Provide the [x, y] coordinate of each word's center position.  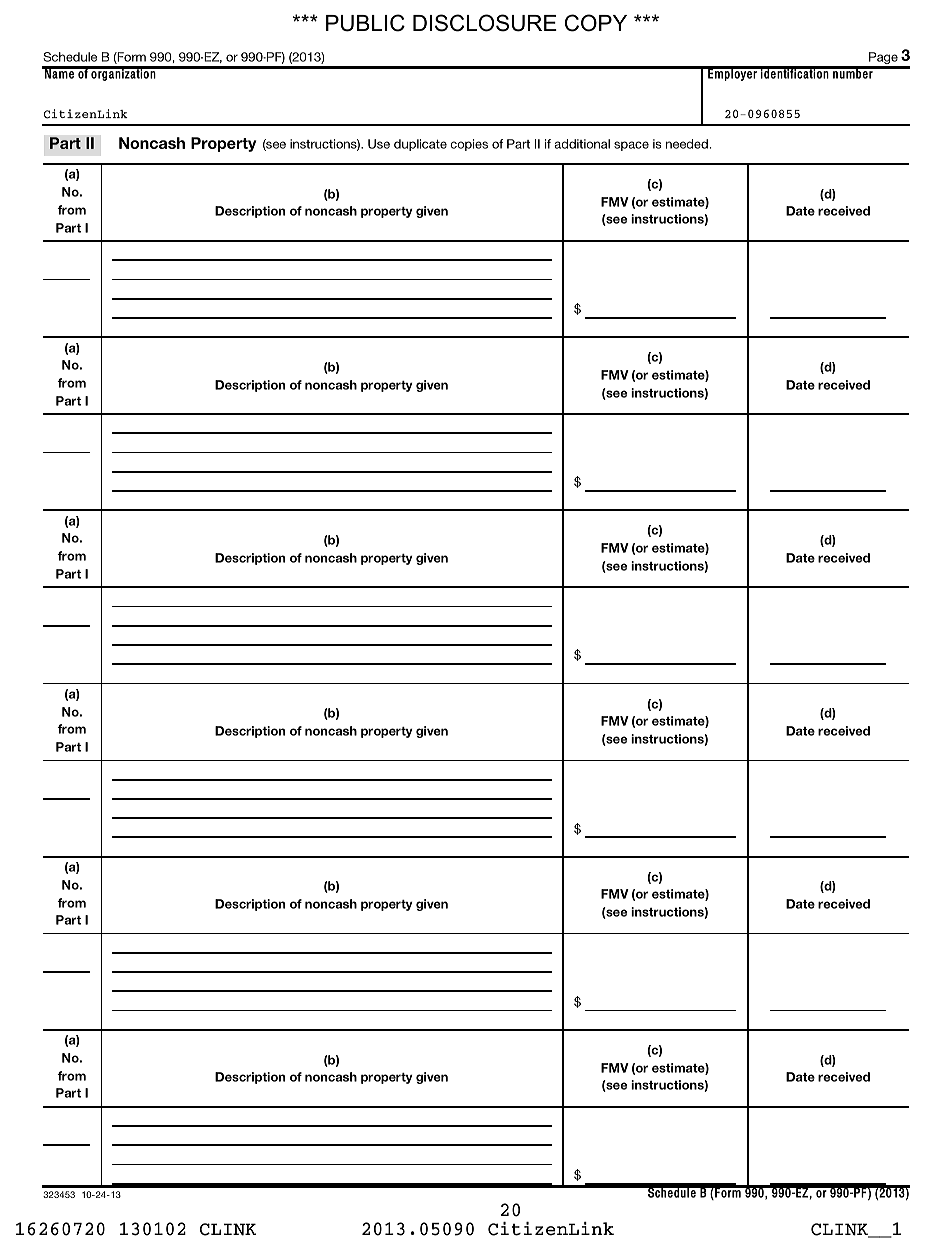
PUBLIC [365, 23]
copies [469, 145]
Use [379, 144]
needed [687, 144]
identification [795, 73]
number [853, 73]
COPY [596, 23]
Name [59, 73]
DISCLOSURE [485, 23]
